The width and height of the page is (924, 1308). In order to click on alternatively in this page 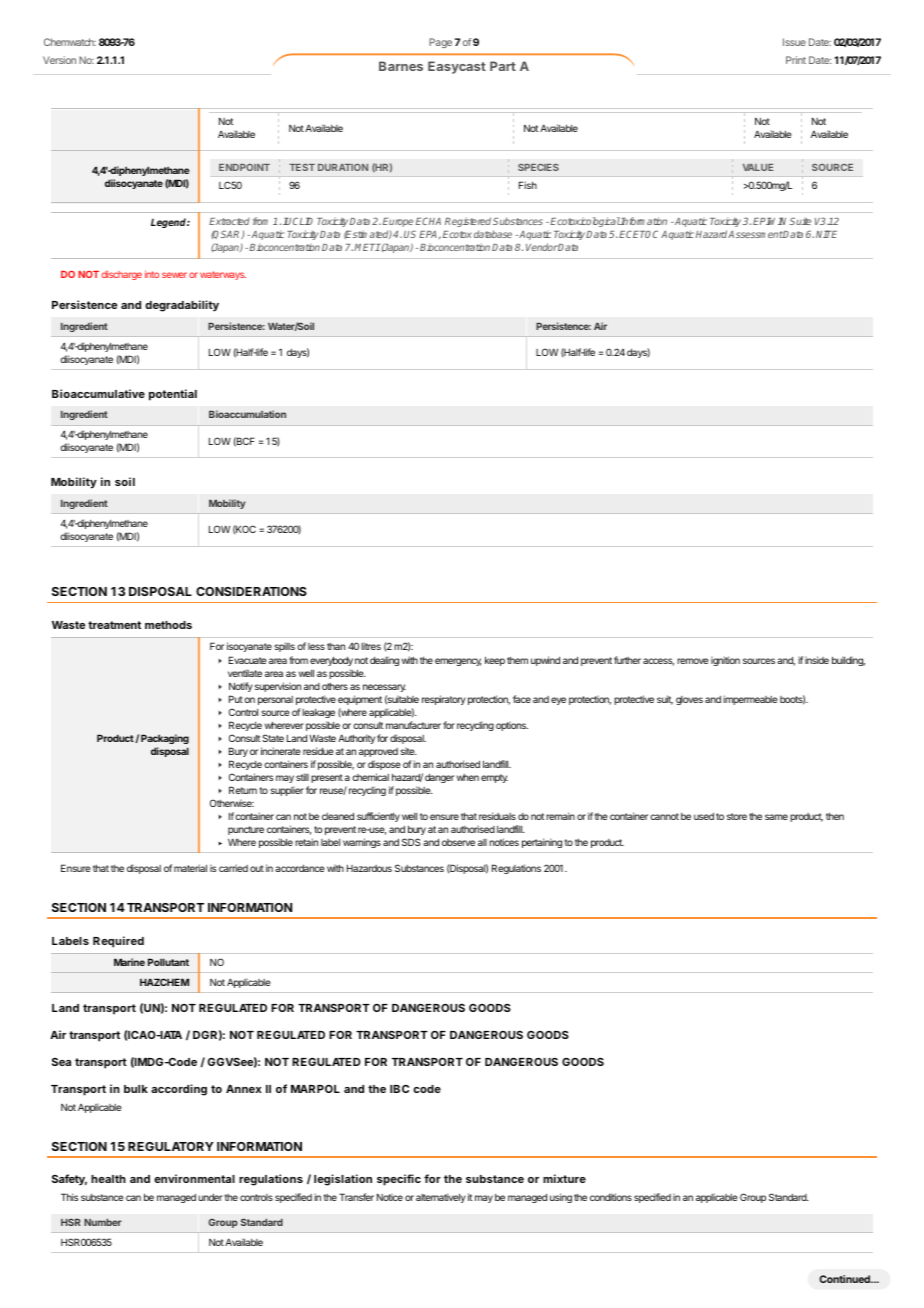, I will do `click(441, 1198)`.
